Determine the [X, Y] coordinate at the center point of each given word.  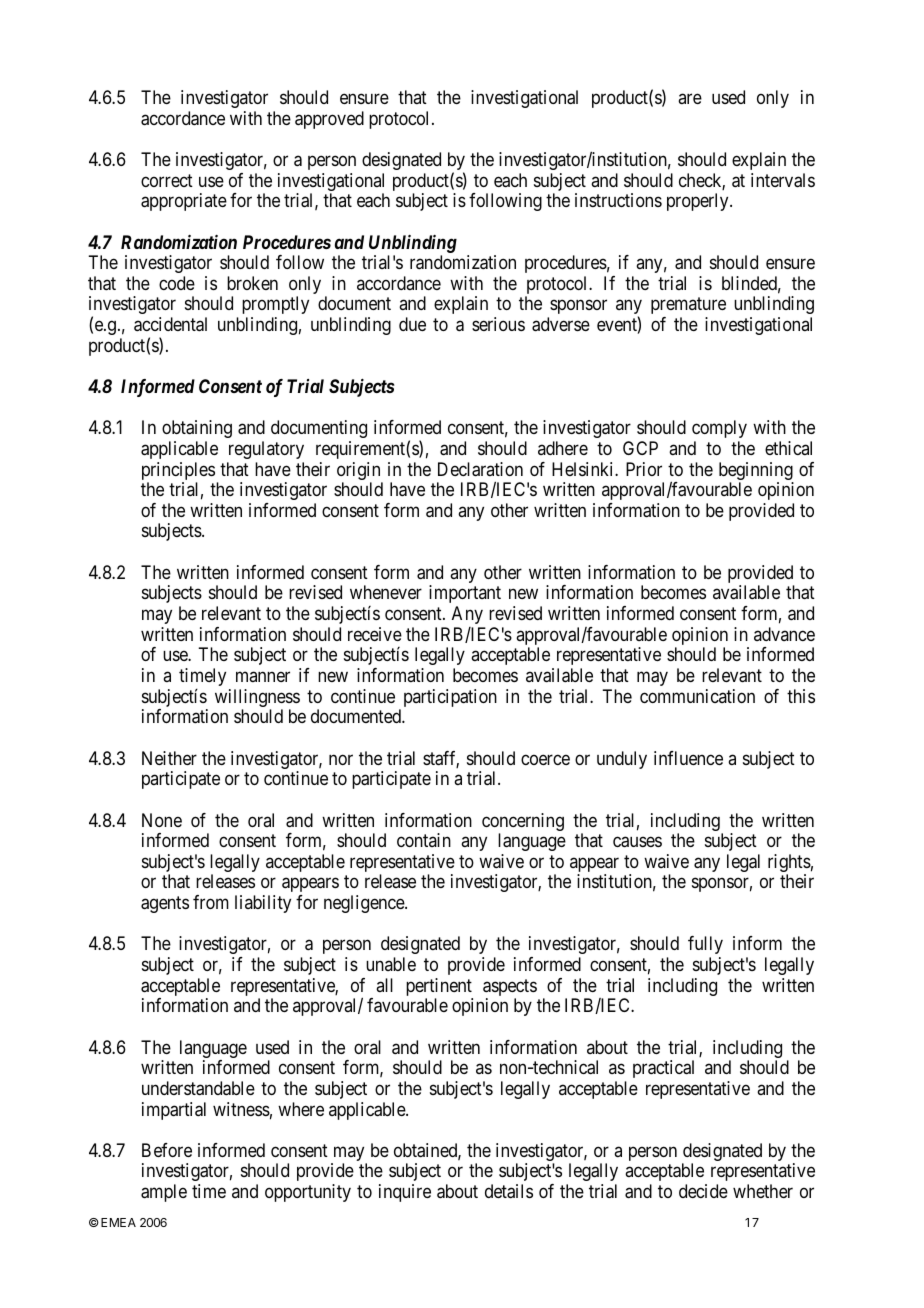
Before [167, 1150]
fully [705, 945]
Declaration [480, 469]
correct [167, 180]
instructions [618, 200]
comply [719, 429]
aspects [510, 989]
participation [450, 698]
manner [263, 677]
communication [697, 696]
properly [699, 202]
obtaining [197, 429]
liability [263, 904]
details [509, 1191]
